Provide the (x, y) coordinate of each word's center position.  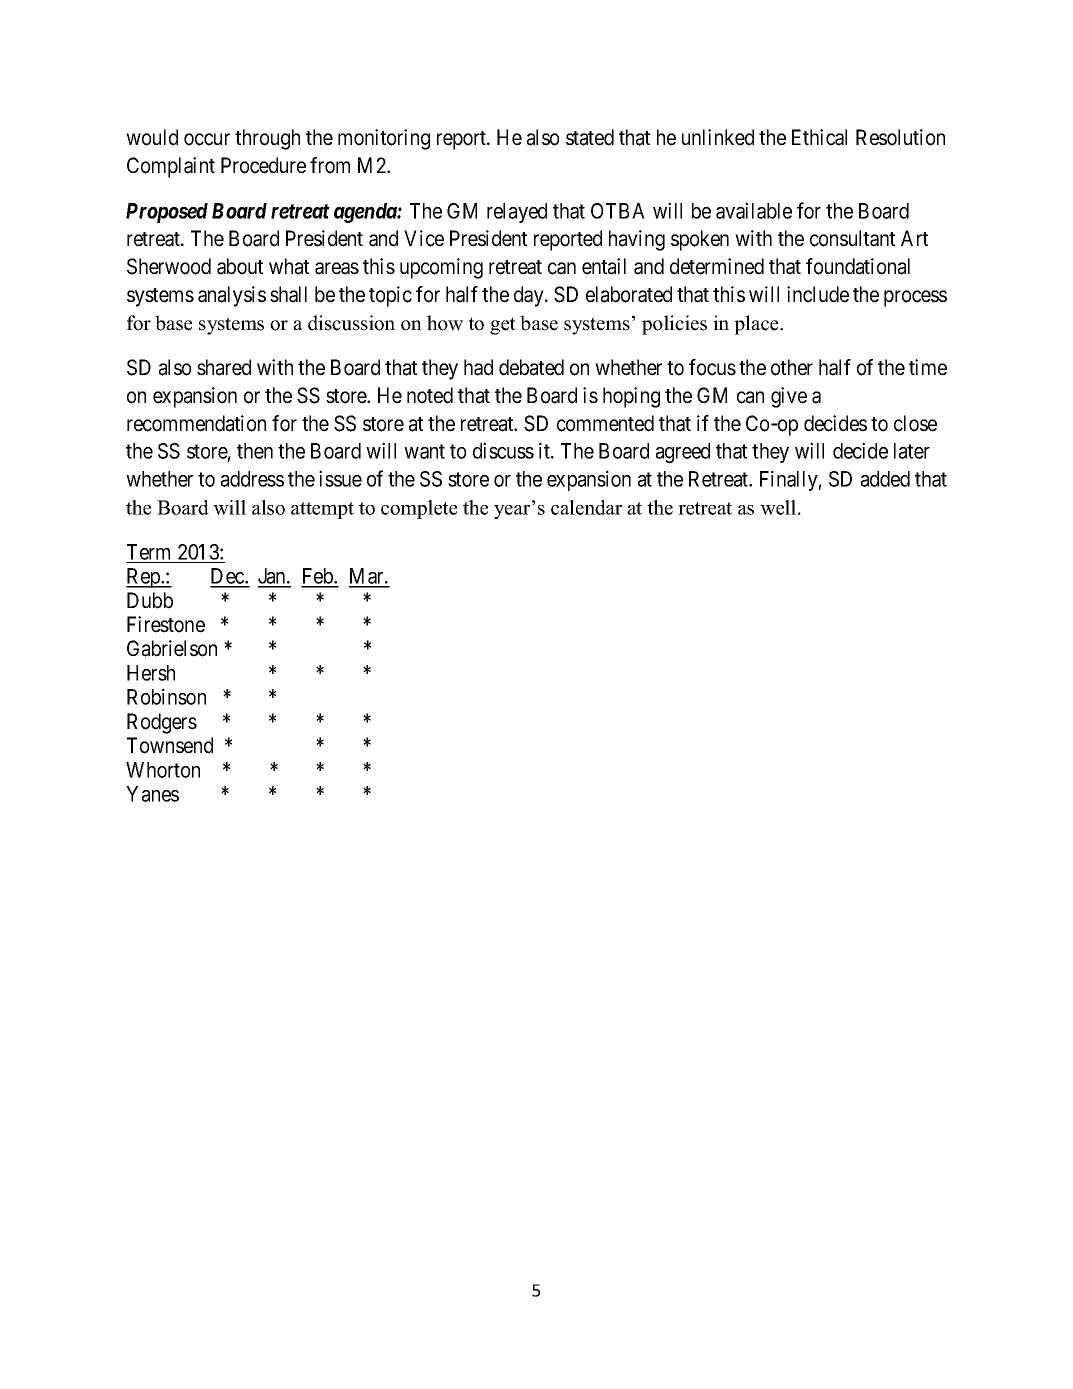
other (792, 367)
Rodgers (162, 723)
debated (531, 367)
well (779, 507)
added (885, 479)
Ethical (819, 137)
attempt (322, 510)
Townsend (170, 745)
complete (419, 509)
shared (224, 367)
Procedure (263, 165)
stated (590, 137)
